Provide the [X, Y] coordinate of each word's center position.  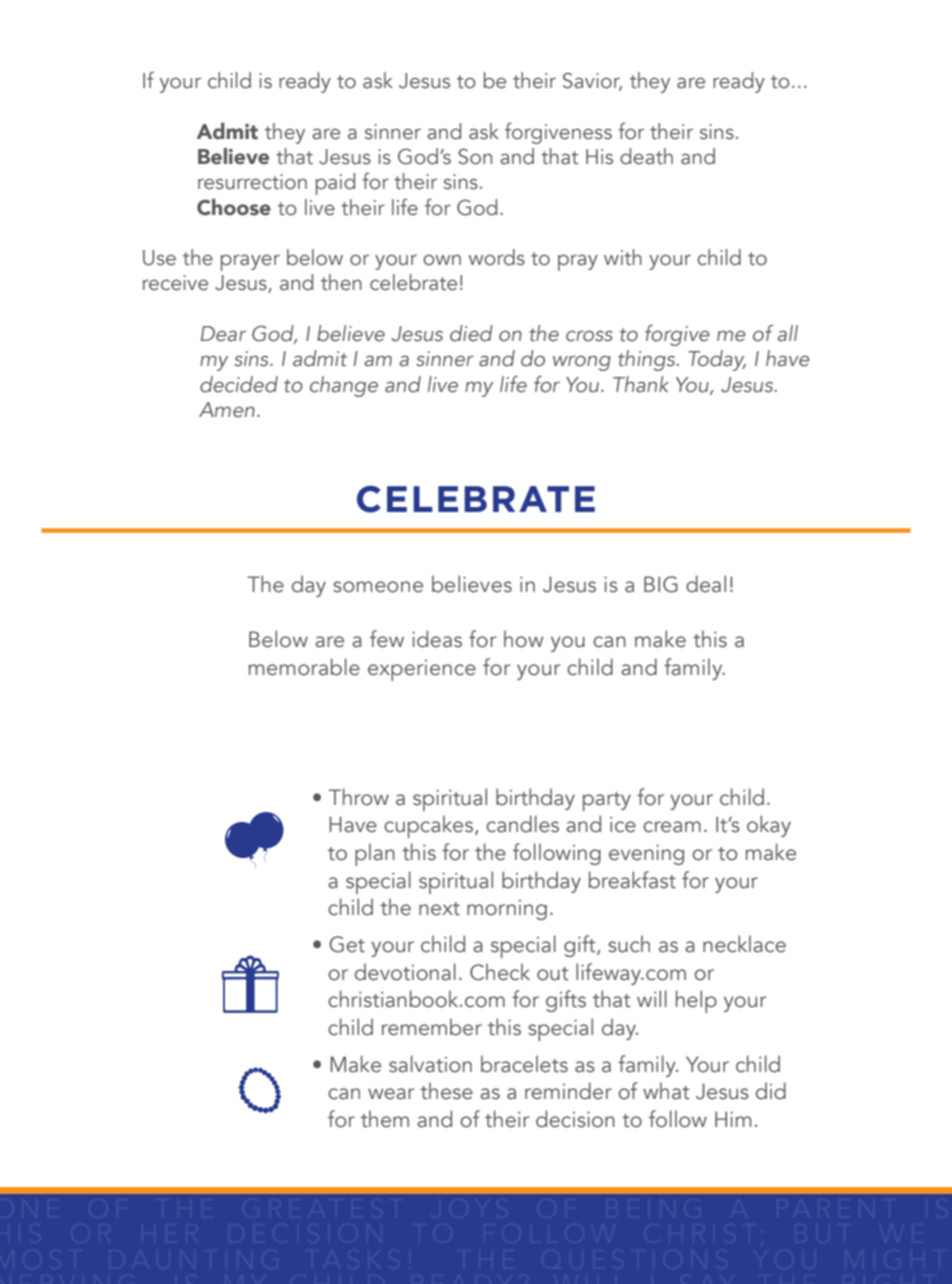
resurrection [252, 182]
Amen [227, 410]
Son [475, 156]
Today [717, 360]
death [646, 156]
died [471, 333]
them [385, 1119]
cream [672, 827]
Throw [359, 797]
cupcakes [428, 826]
